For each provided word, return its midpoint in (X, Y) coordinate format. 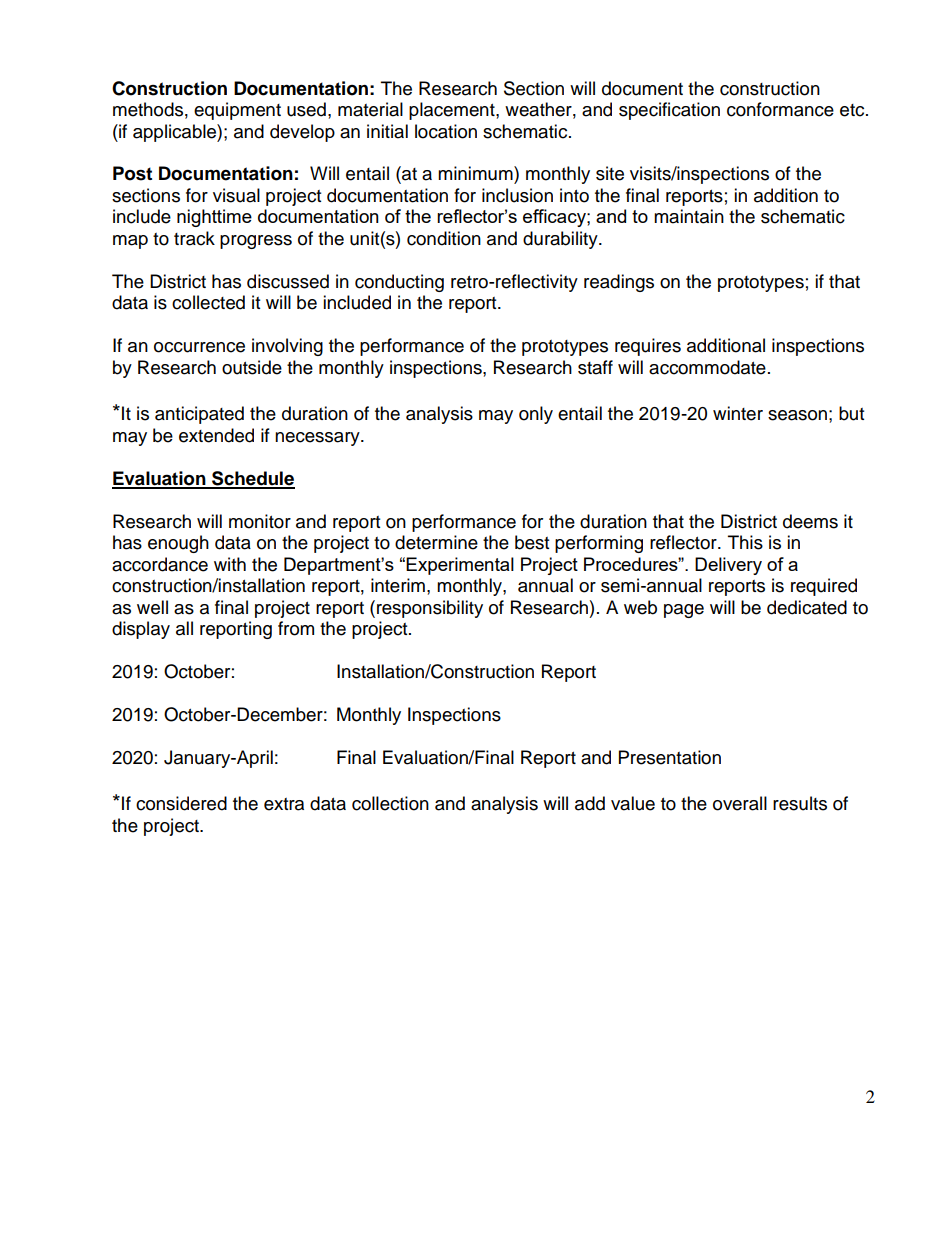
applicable (175, 133)
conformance (780, 109)
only (536, 415)
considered (181, 803)
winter (738, 413)
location (446, 131)
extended (216, 435)
